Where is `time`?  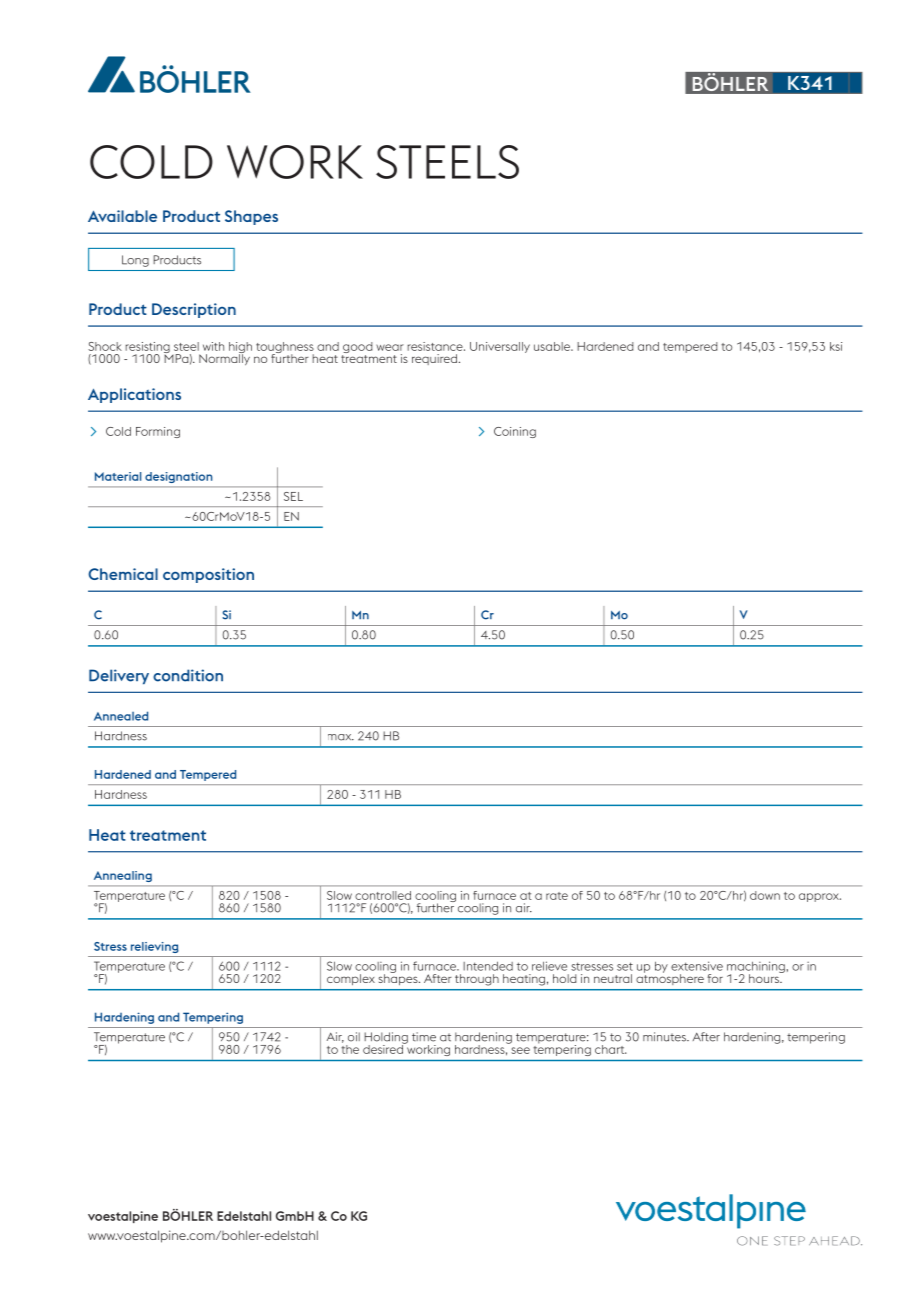
time is located at coordinates (424, 1037).
